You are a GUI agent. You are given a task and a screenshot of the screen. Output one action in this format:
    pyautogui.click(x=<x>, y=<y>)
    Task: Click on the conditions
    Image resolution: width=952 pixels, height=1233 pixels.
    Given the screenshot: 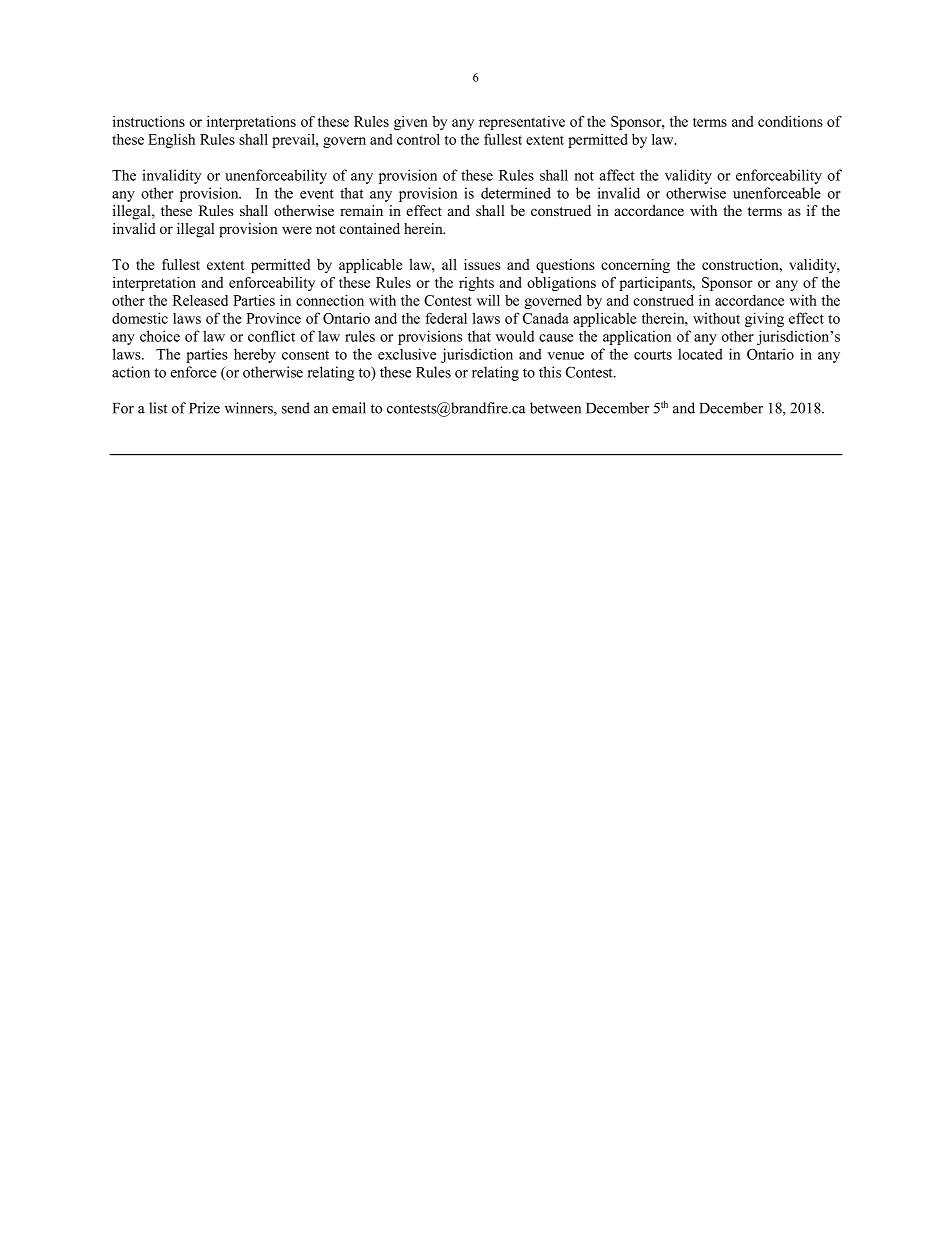 What is the action you would take?
    pyautogui.click(x=790, y=121)
